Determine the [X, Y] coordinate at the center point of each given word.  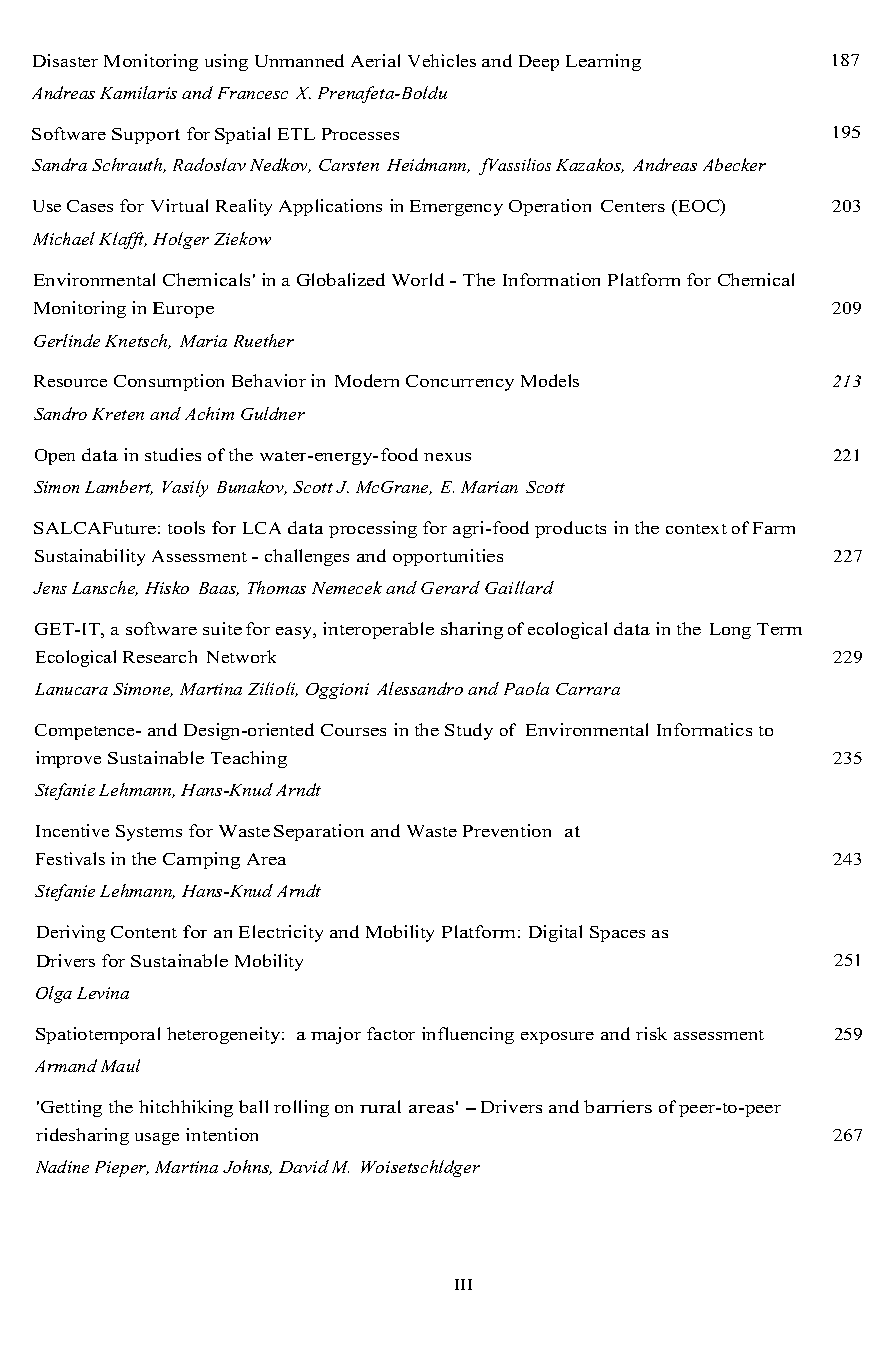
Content [144, 932]
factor [391, 1033]
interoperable [378, 630]
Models [550, 380]
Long [730, 631]
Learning [603, 62]
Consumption [169, 382]
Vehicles [442, 60]
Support [146, 136]
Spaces [617, 934]
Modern [367, 380]
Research [160, 656]
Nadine [62, 1166]
